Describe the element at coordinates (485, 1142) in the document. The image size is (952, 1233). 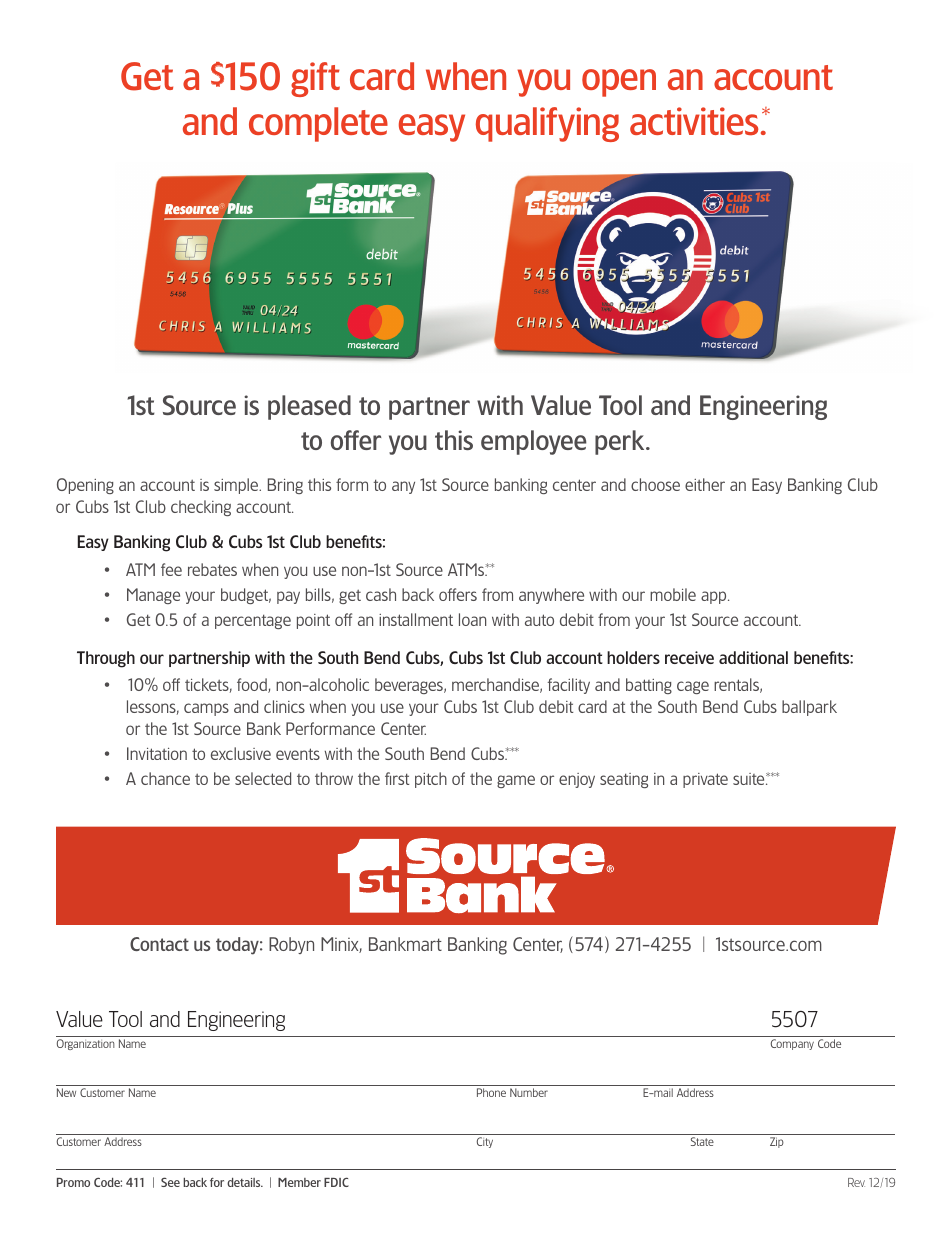
I see `City` at that location.
